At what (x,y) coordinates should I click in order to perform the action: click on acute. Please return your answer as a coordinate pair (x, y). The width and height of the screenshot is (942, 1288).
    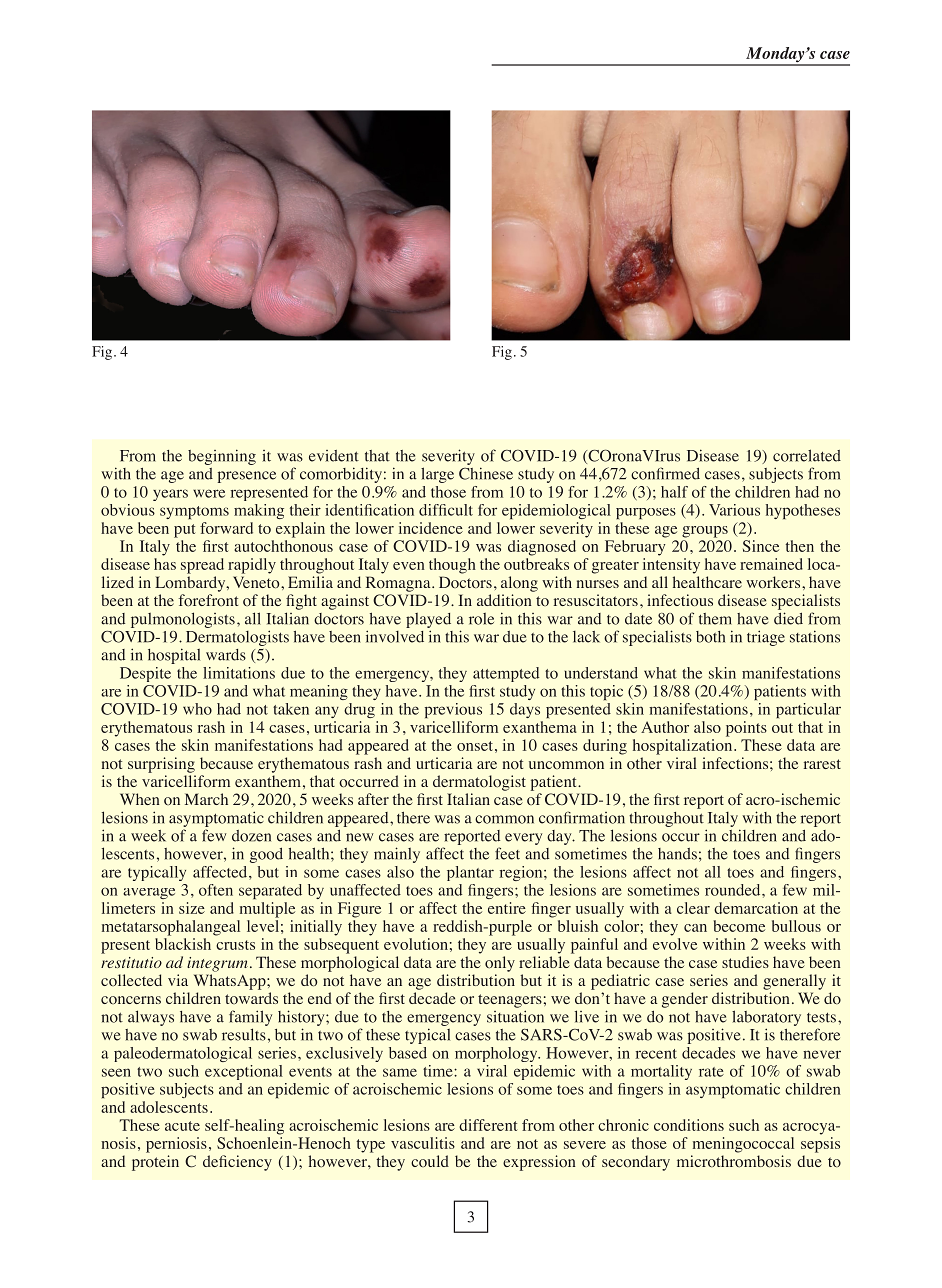
    Looking at the image, I should click on (182, 1126).
